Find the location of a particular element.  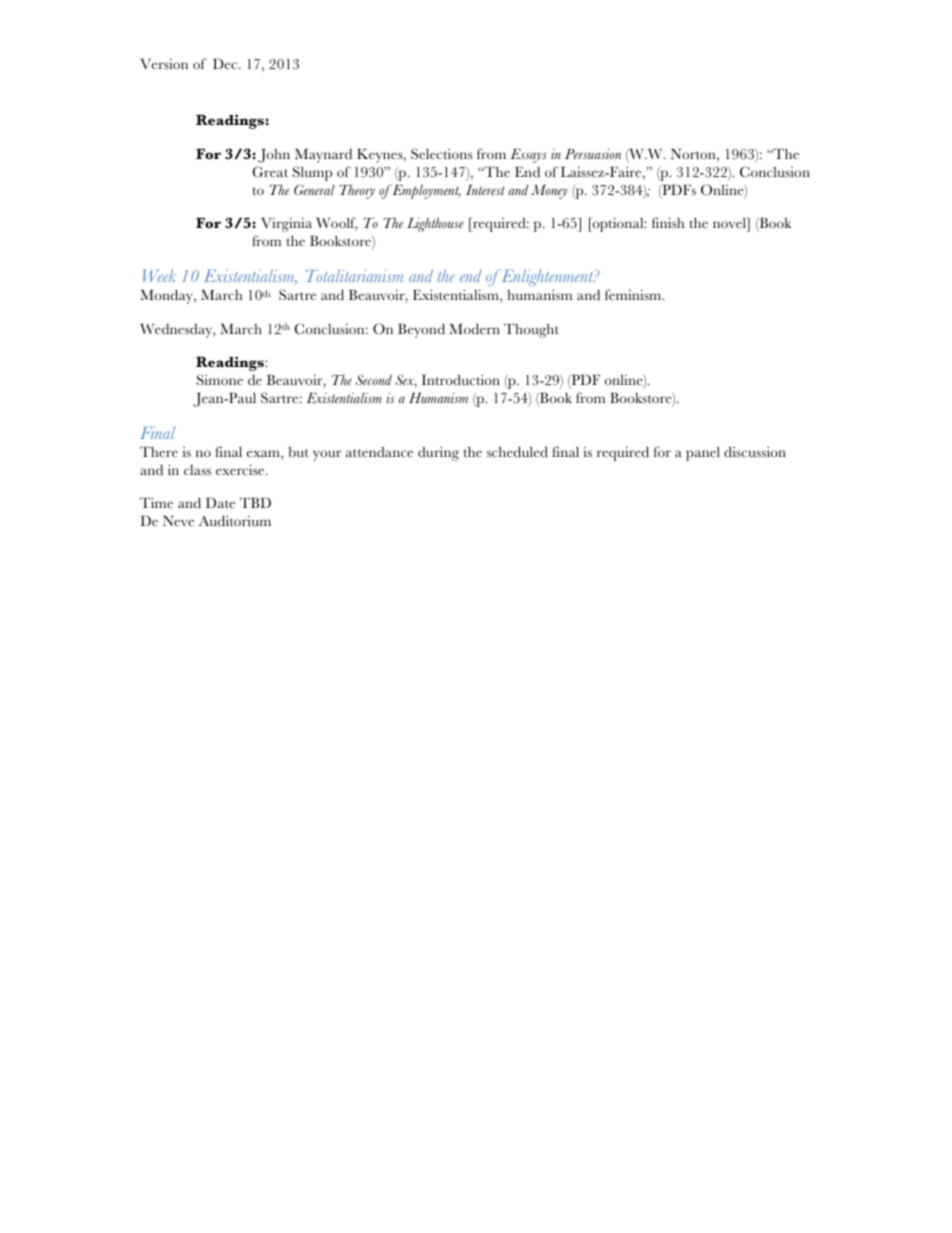

Modern is located at coordinates (474, 328).
